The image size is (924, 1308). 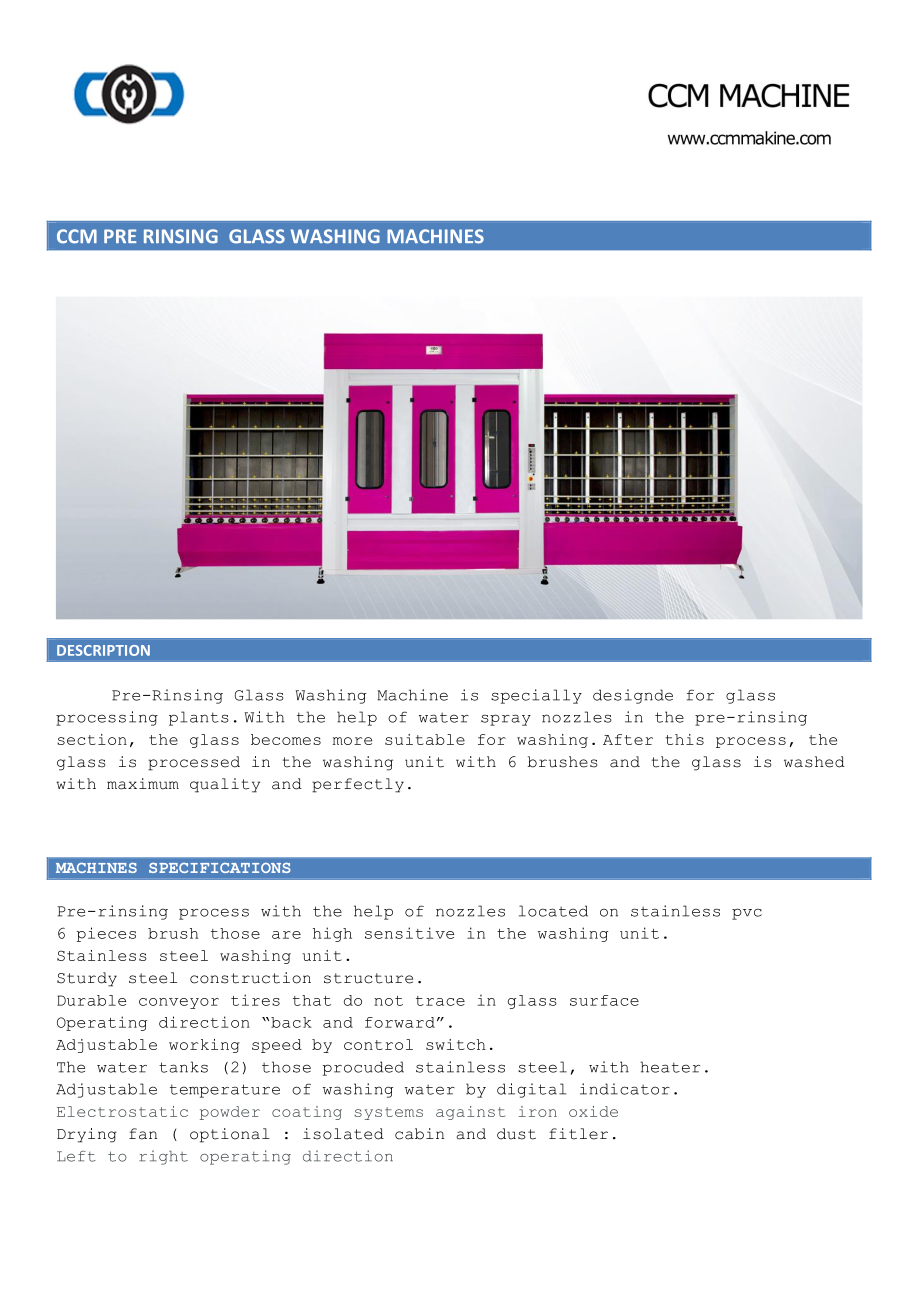 What do you see at coordinates (506, 720) in the screenshot?
I see `spray` at bounding box center [506, 720].
